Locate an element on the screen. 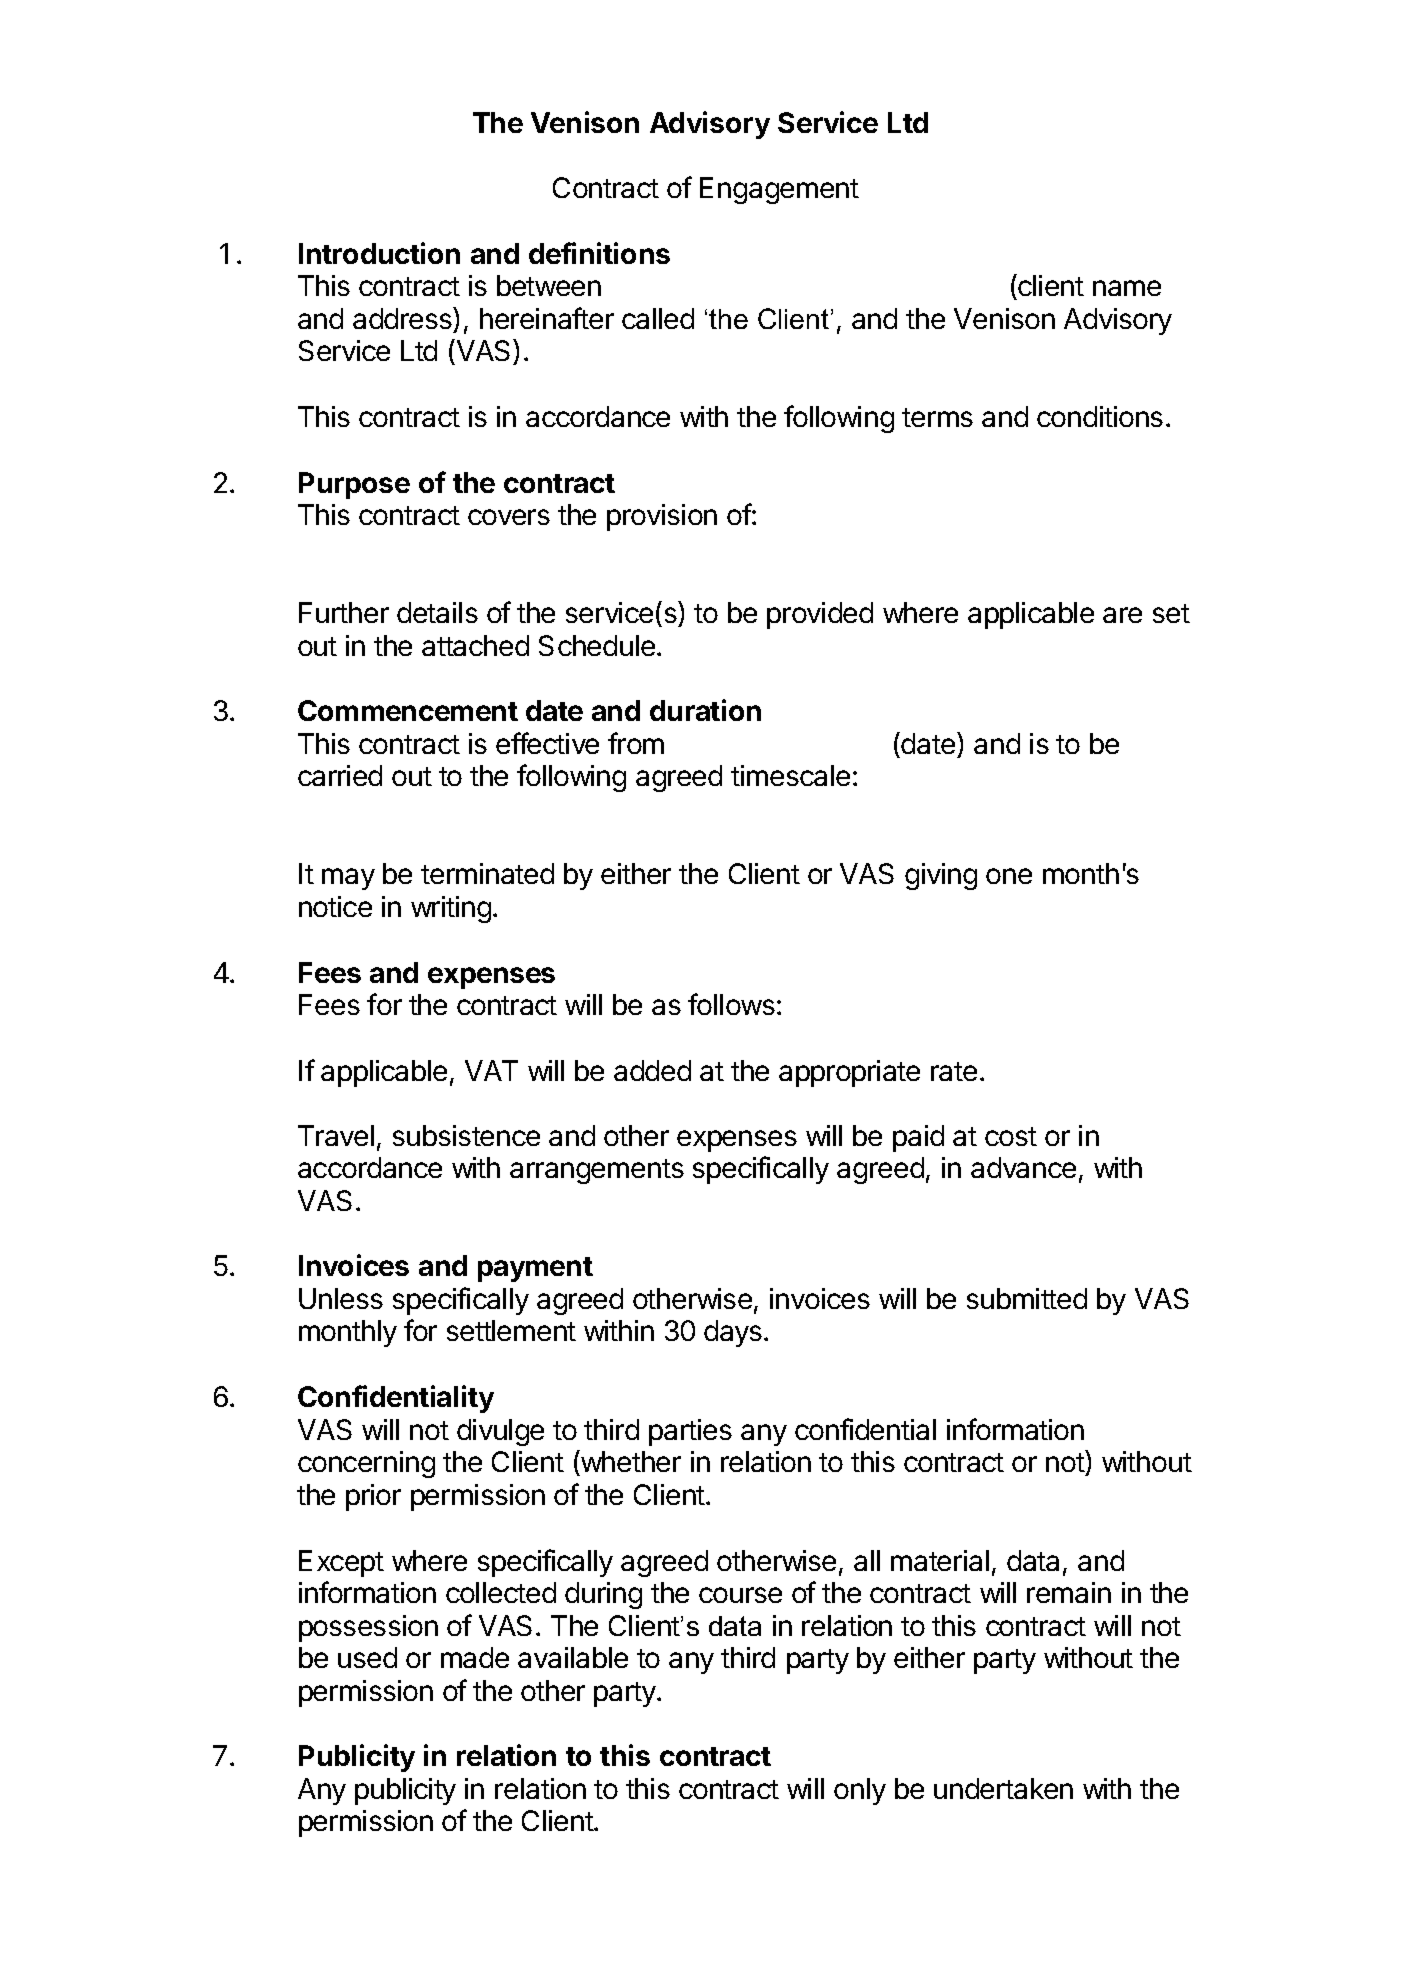 The image size is (1403, 1986). only is located at coordinates (860, 1791).
